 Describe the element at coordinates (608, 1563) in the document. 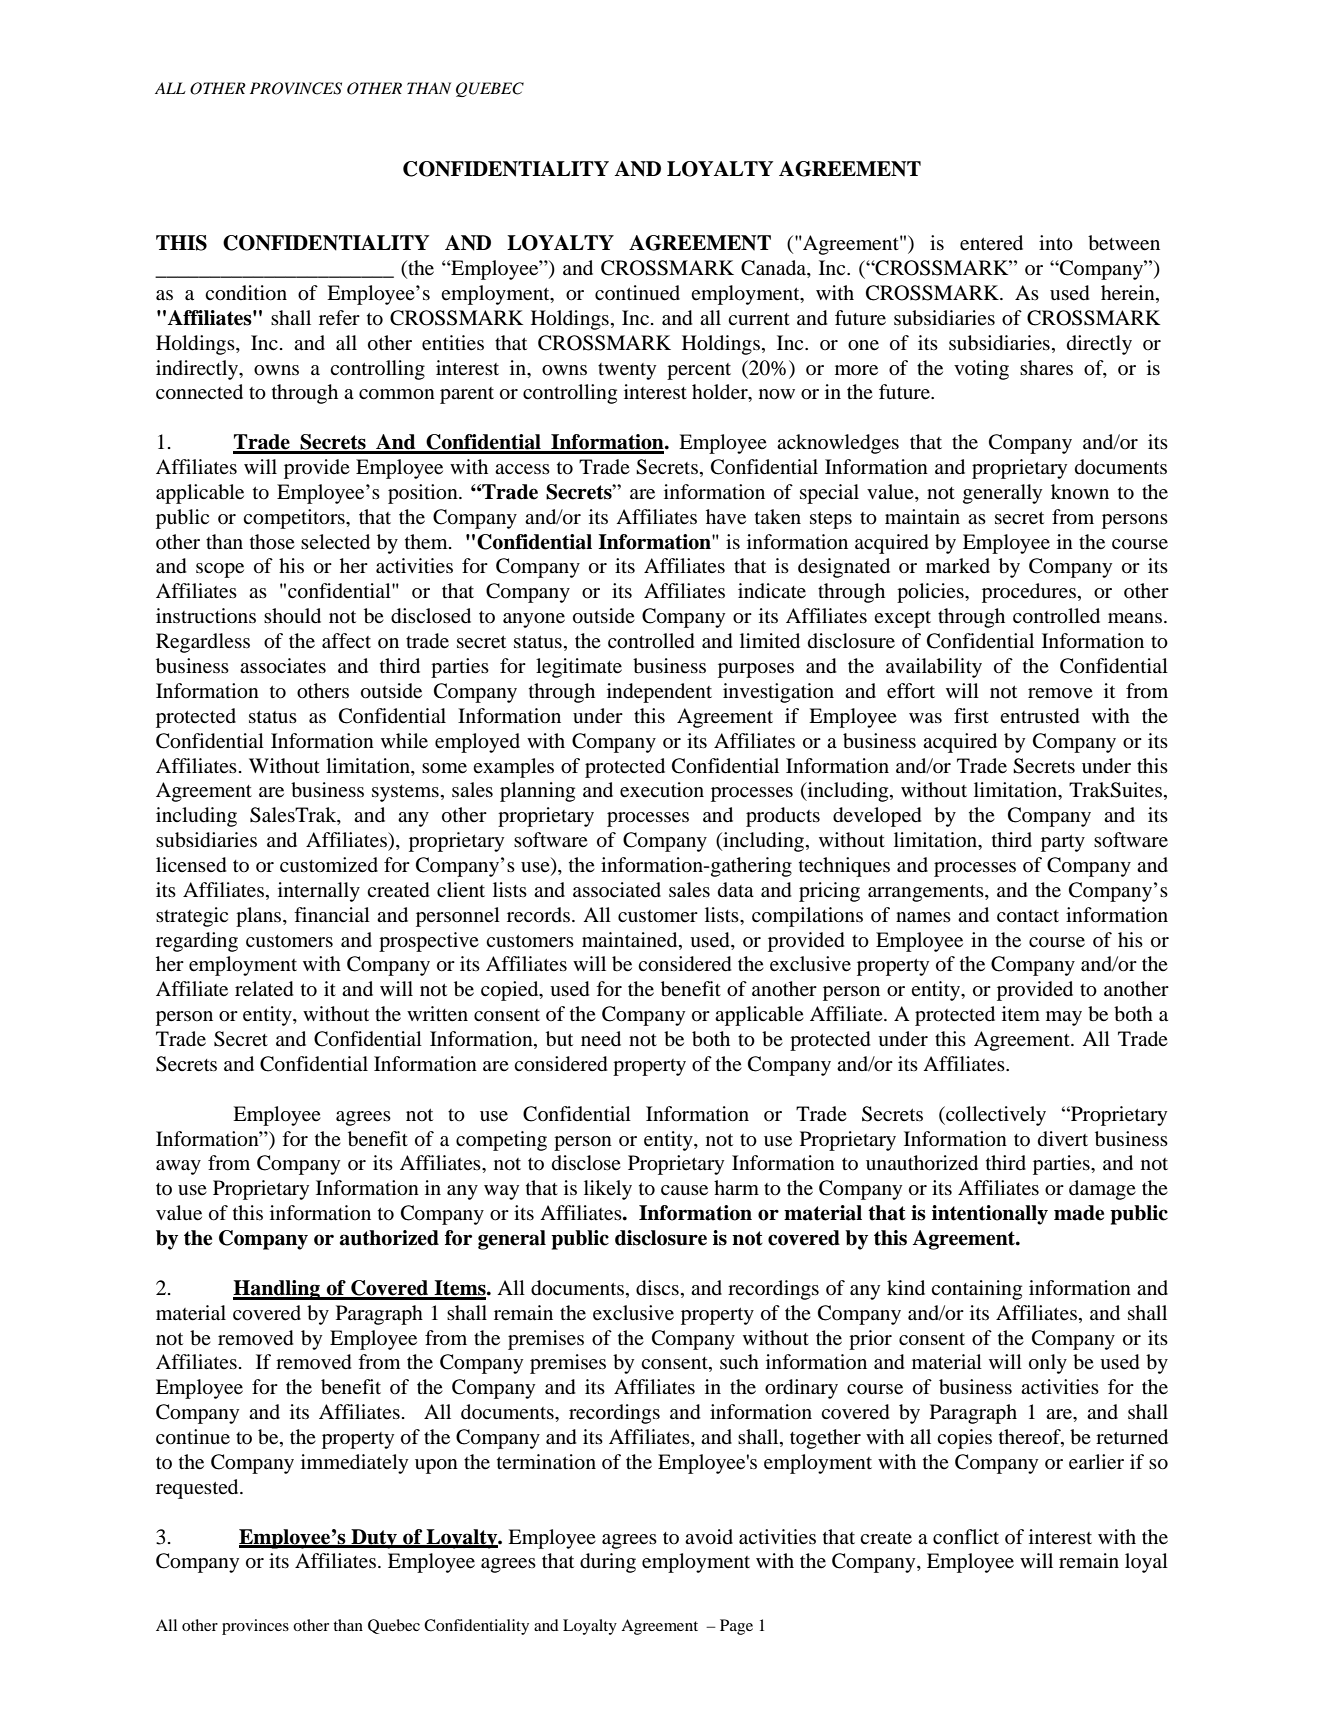

I see `during` at that location.
